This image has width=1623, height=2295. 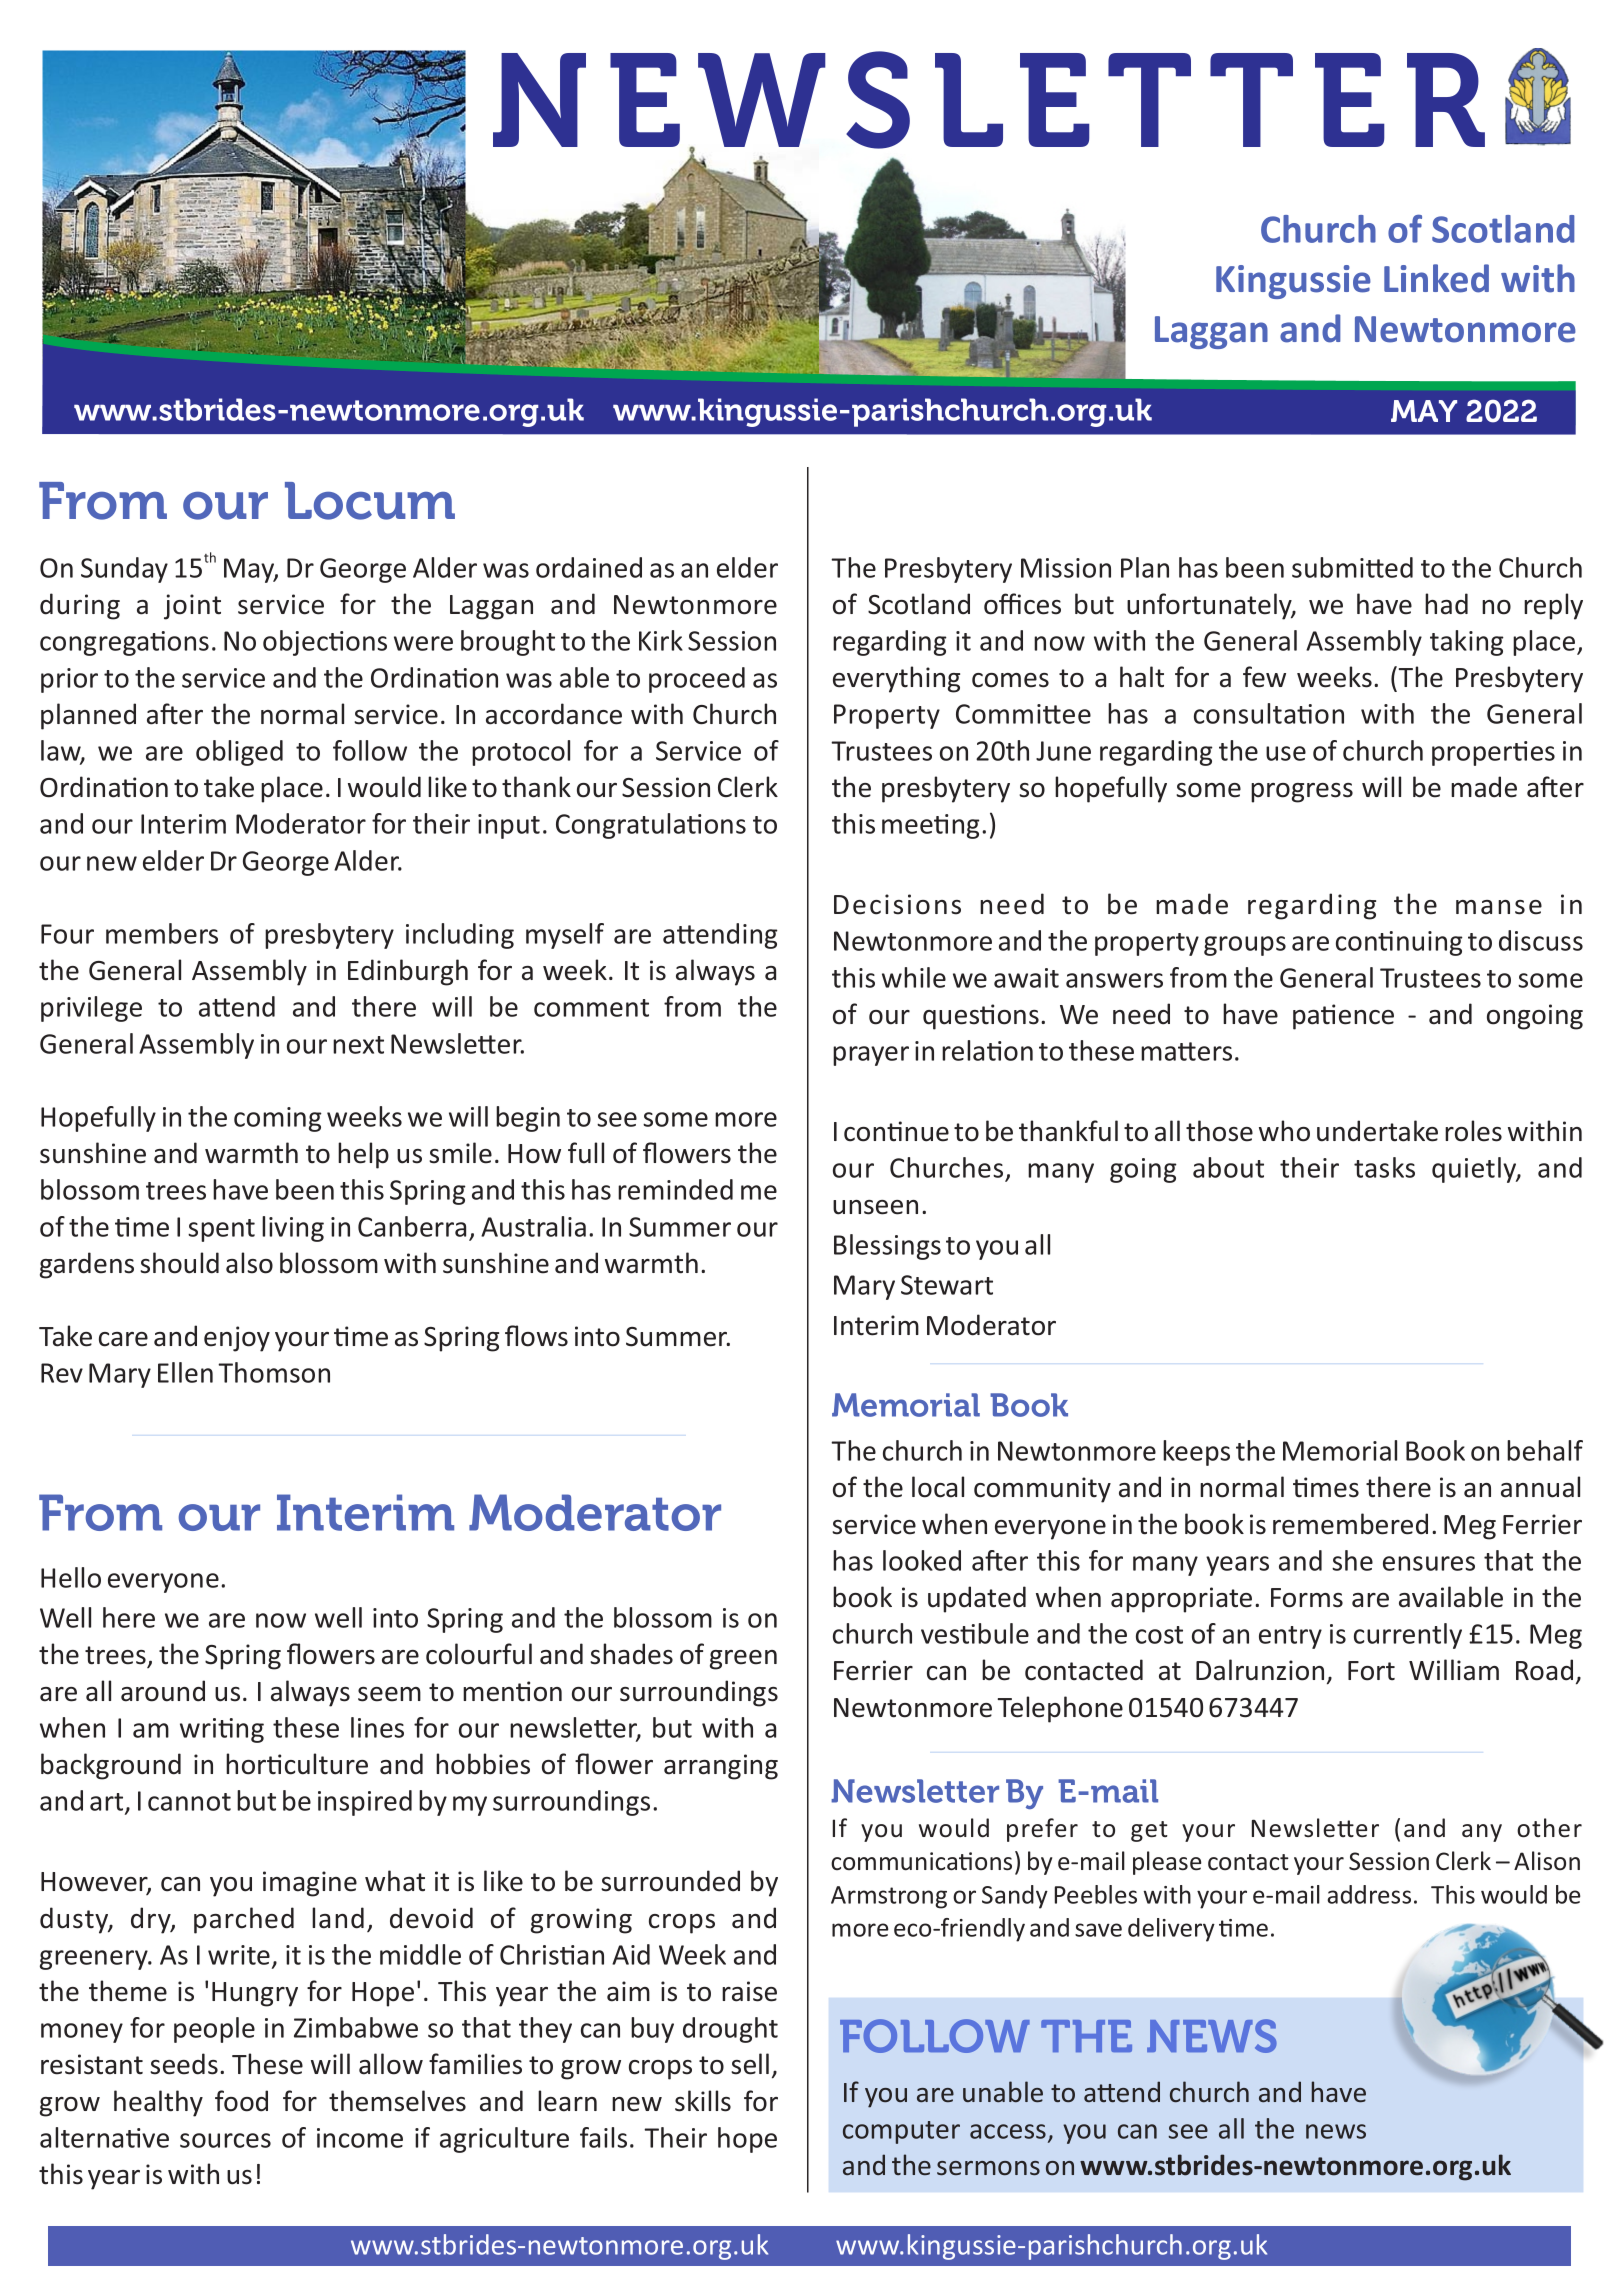 I want to click on unseen, so click(x=875, y=1207).
